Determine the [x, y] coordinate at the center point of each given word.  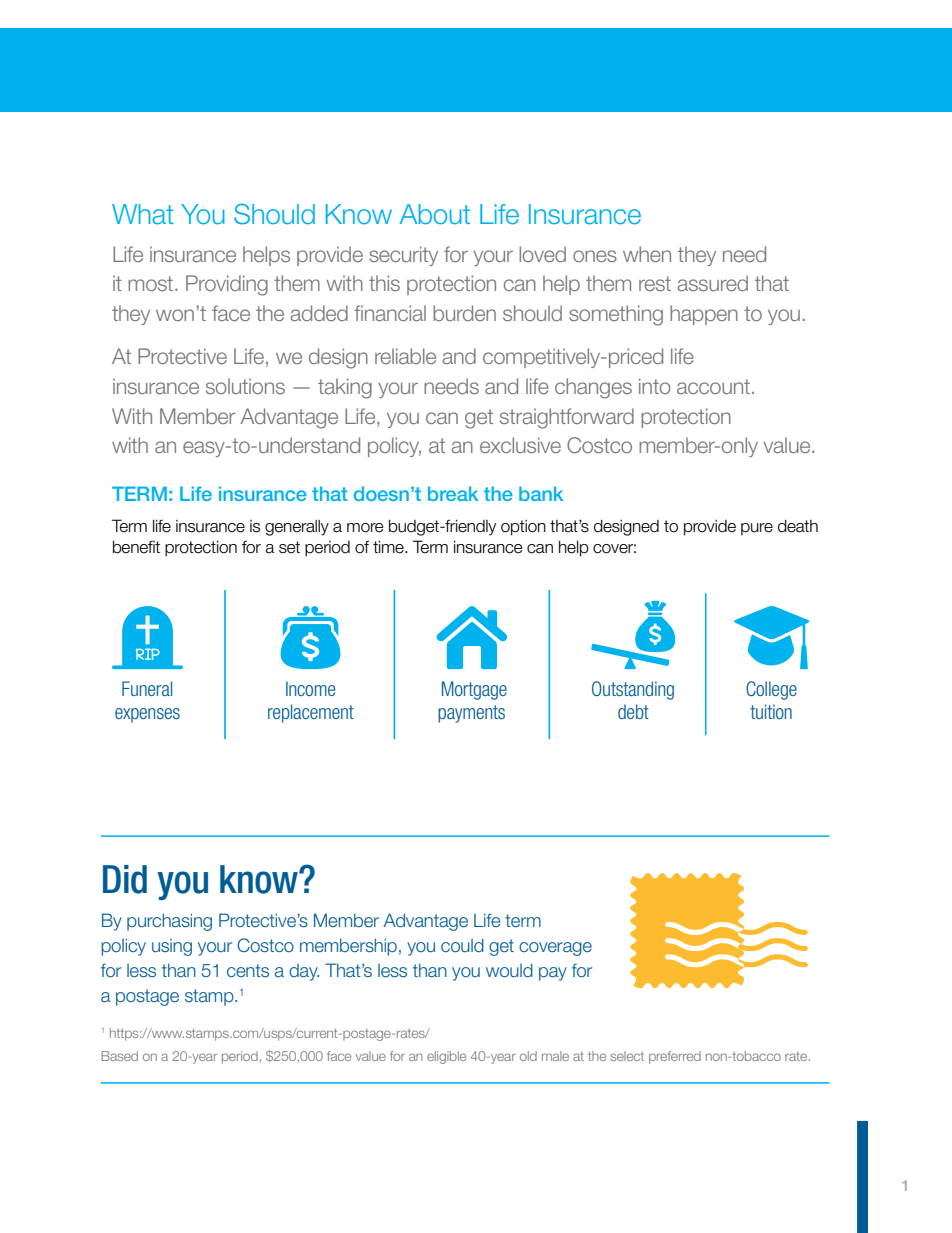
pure [757, 529]
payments [471, 714]
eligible [446, 1057]
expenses [147, 715]
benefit [136, 547]
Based [119, 1056]
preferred [675, 1057]
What [143, 214]
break [453, 493]
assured [713, 283]
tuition [771, 711]
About [435, 214]
